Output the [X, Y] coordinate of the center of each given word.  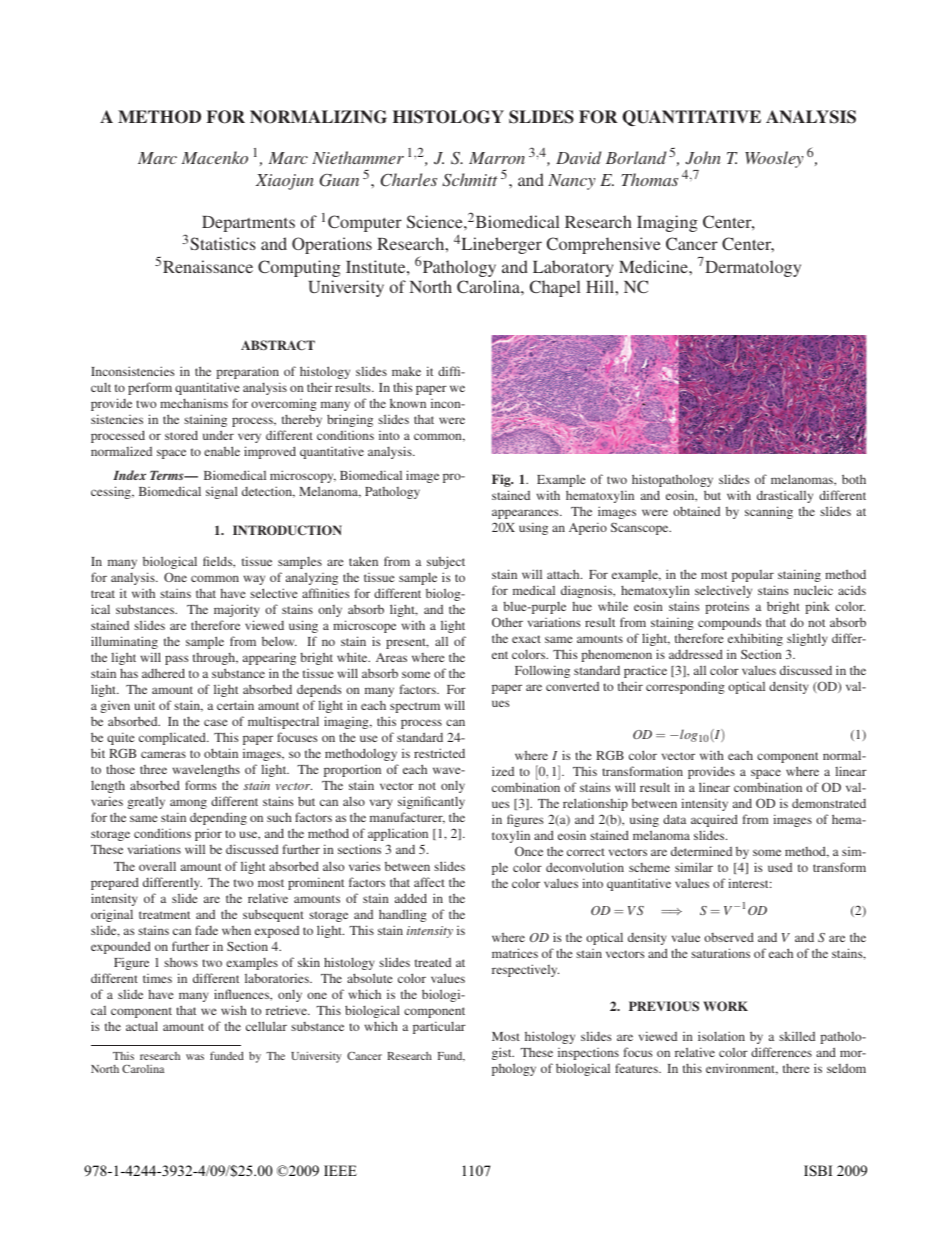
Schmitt [470, 180]
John [703, 158]
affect [429, 882]
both [854, 479]
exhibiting [755, 639]
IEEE [340, 1170]
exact [526, 639]
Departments [248, 224]
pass [177, 660]
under [218, 435]
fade [206, 930]
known [408, 403]
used [780, 867]
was [195, 1057]
